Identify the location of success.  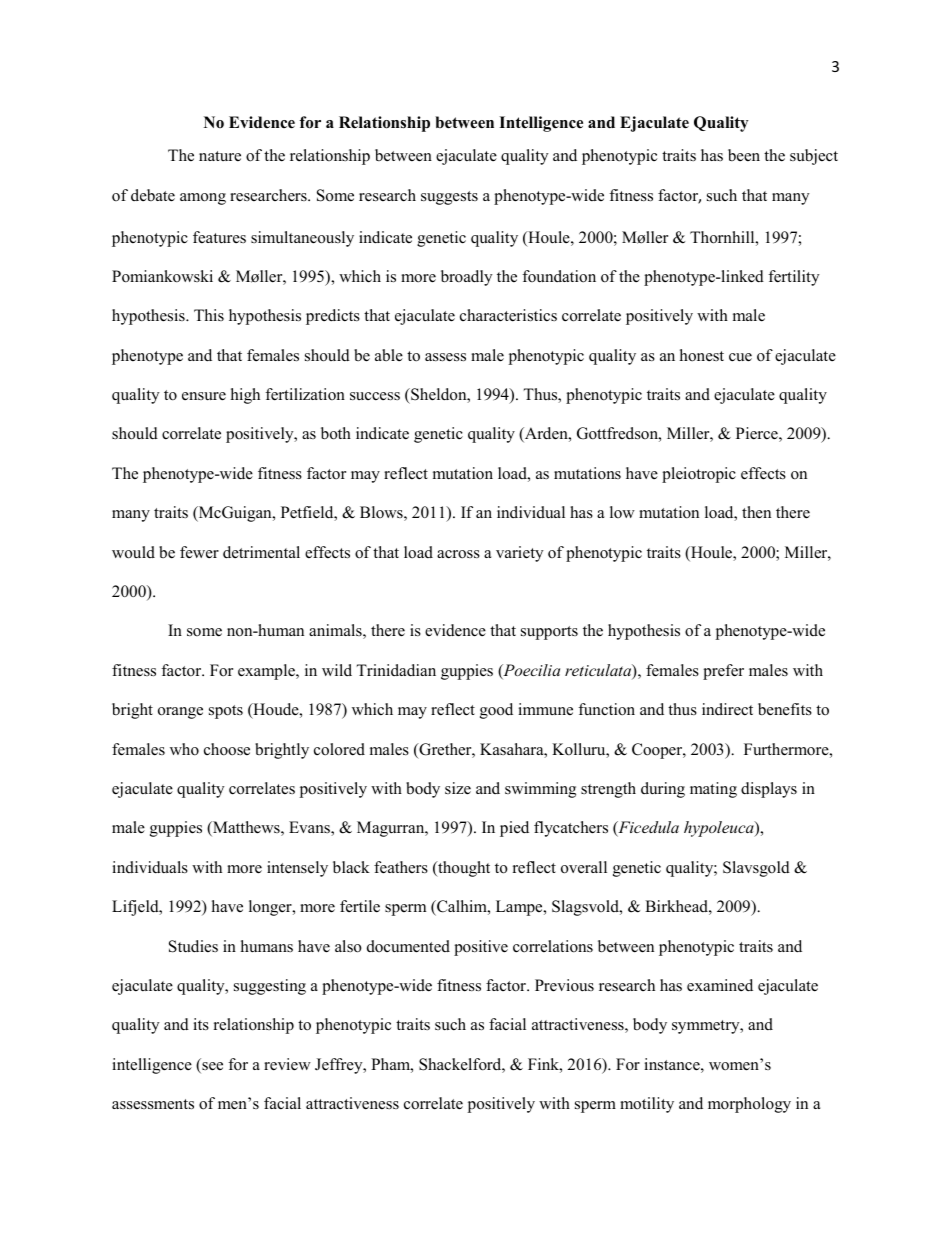
(375, 396).
